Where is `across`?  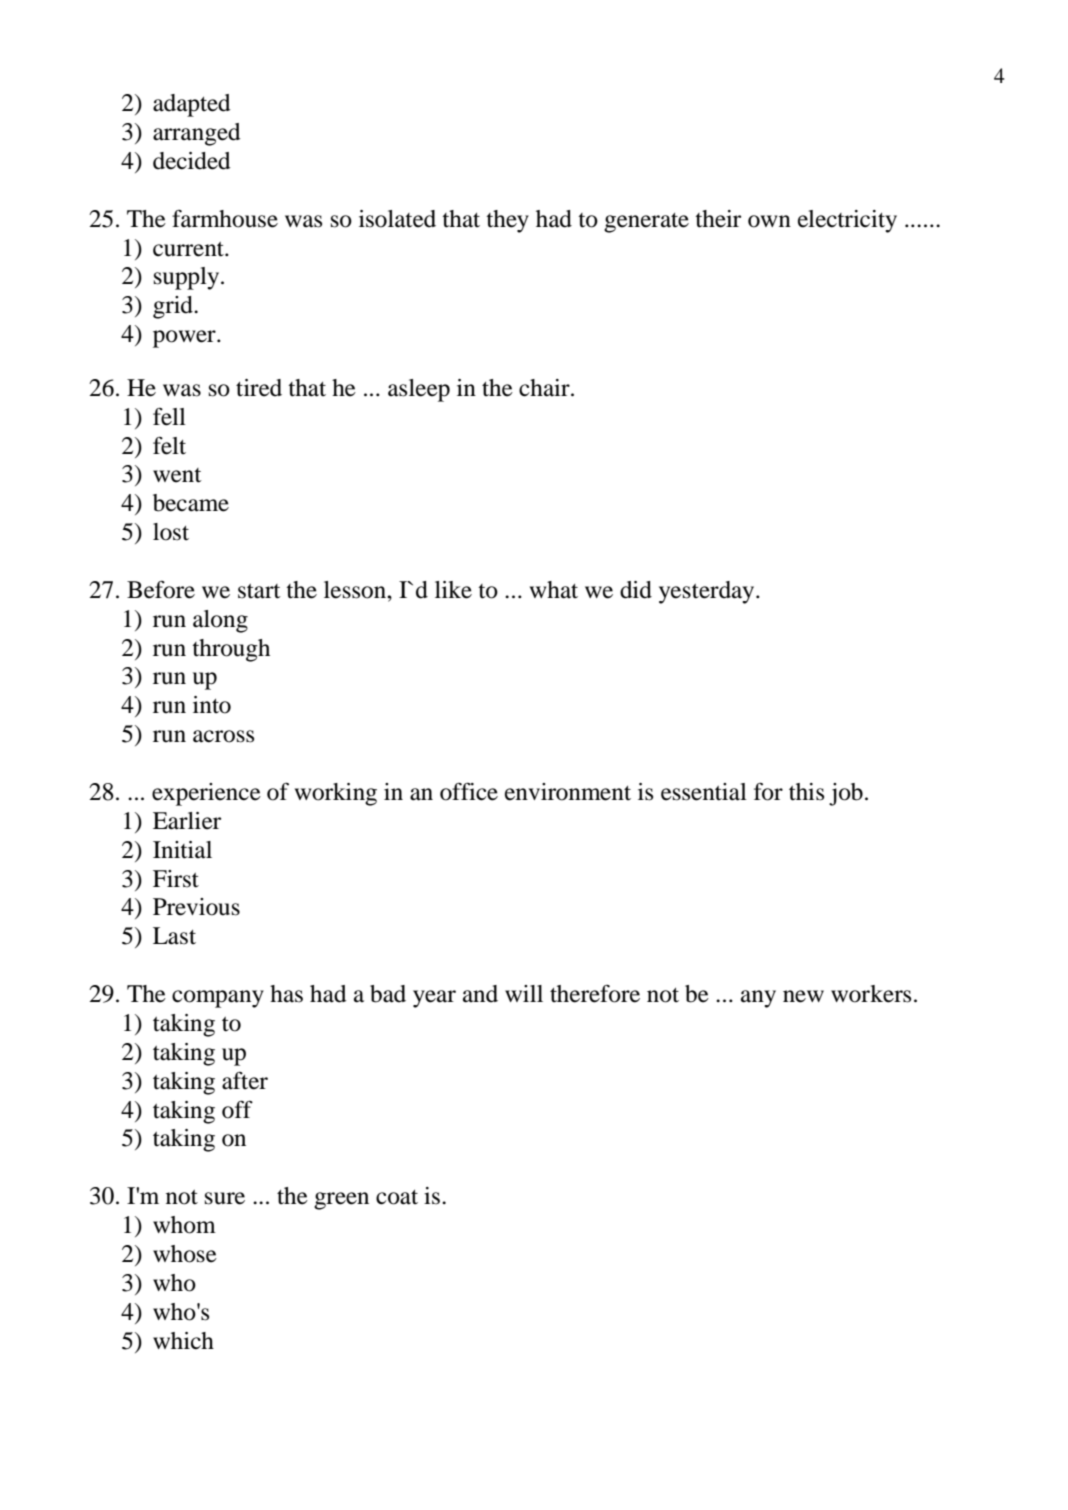
across is located at coordinates (223, 736).
